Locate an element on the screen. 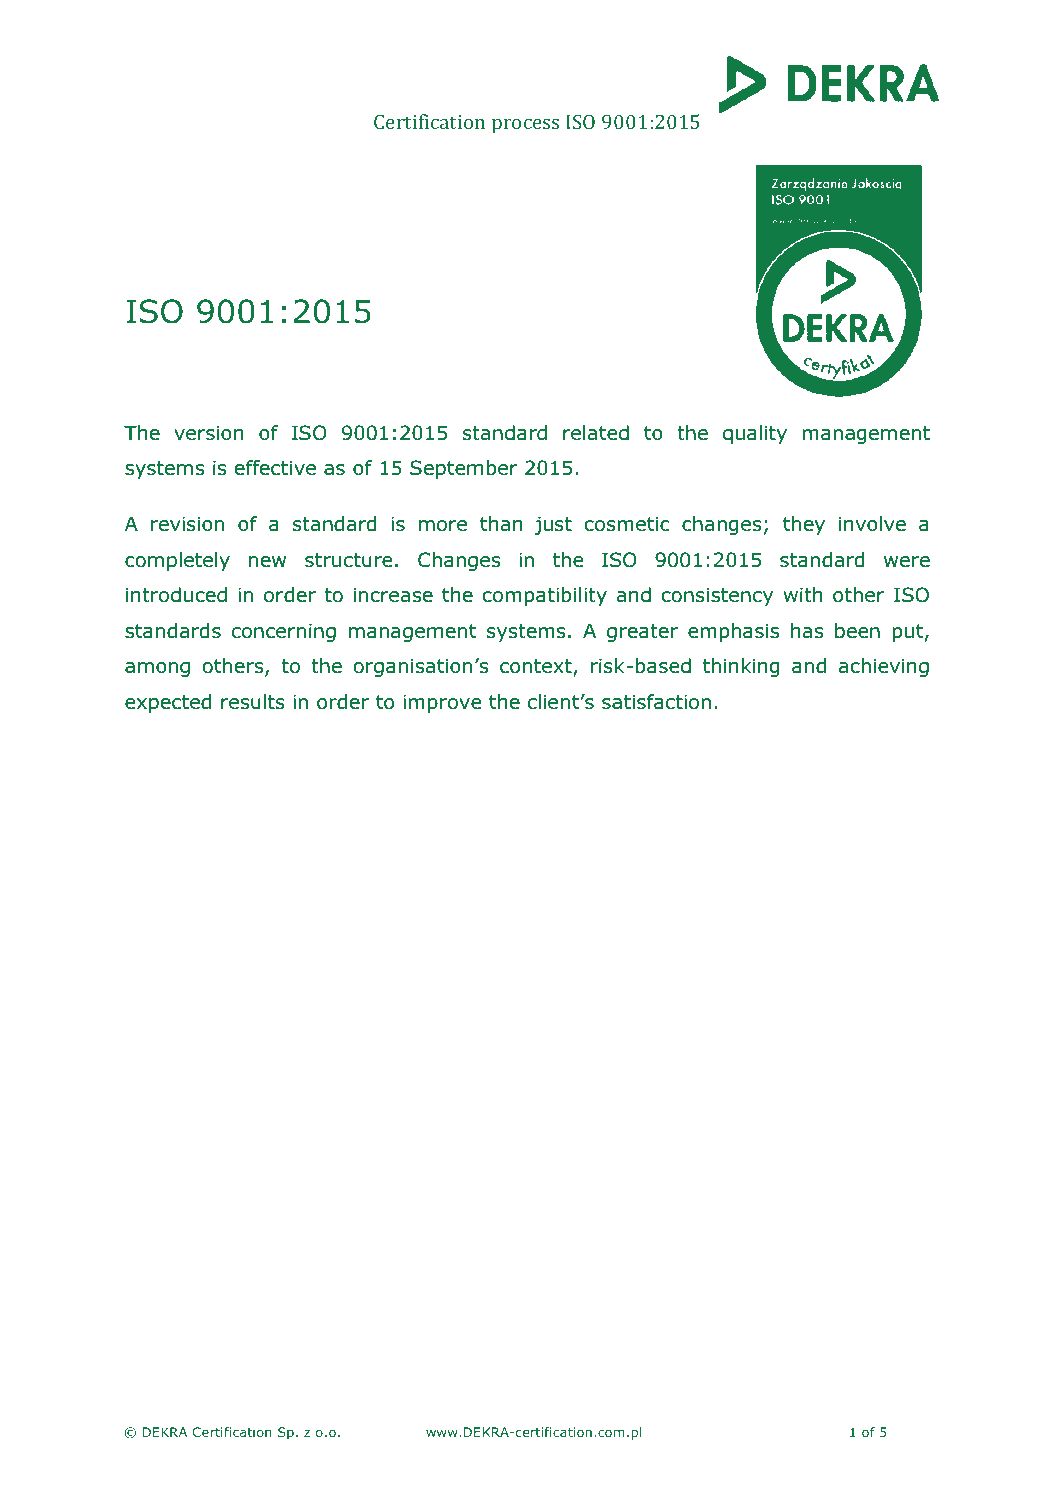  involve is located at coordinates (872, 524).
